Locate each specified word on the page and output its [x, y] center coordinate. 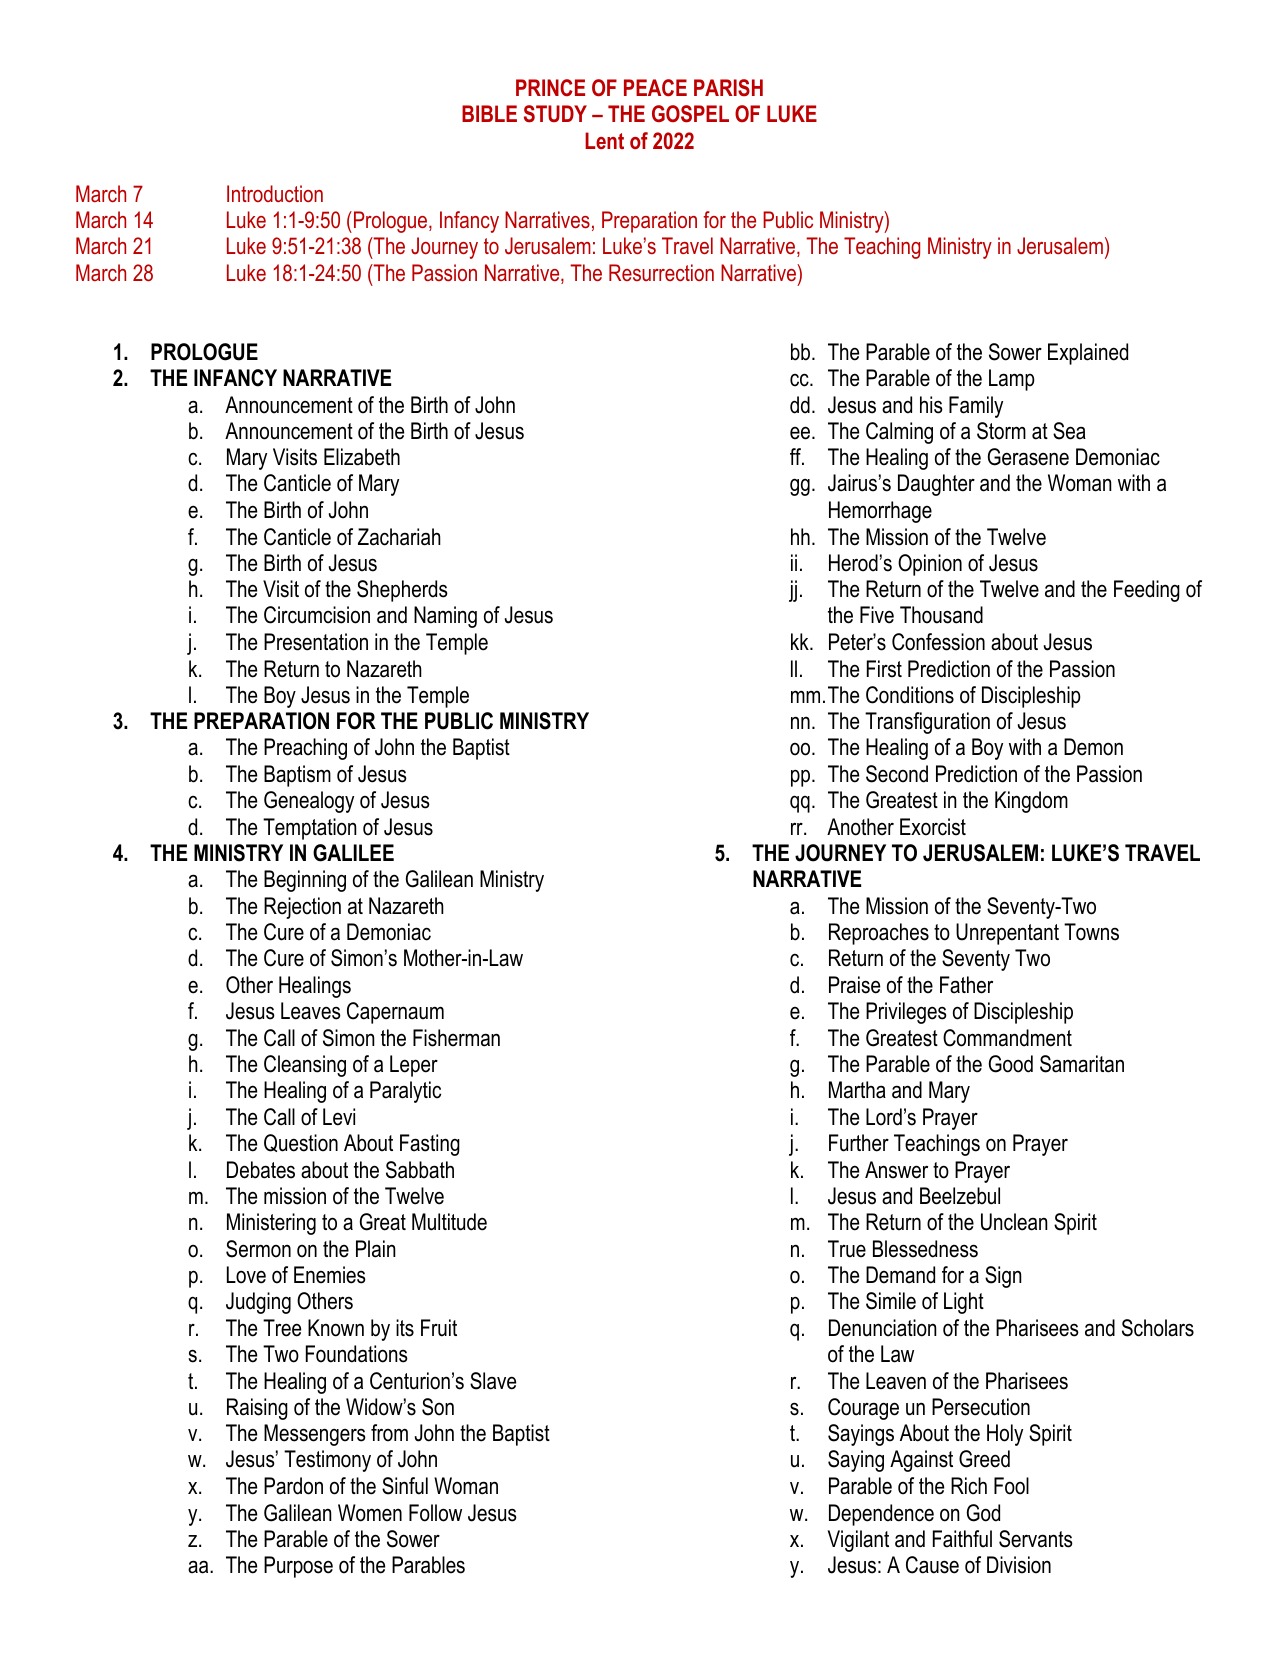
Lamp [1012, 380]
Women [370, 1513]
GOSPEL [690, 114]
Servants [1036, 1539]
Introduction [275, 193]
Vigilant [858, 1541]
